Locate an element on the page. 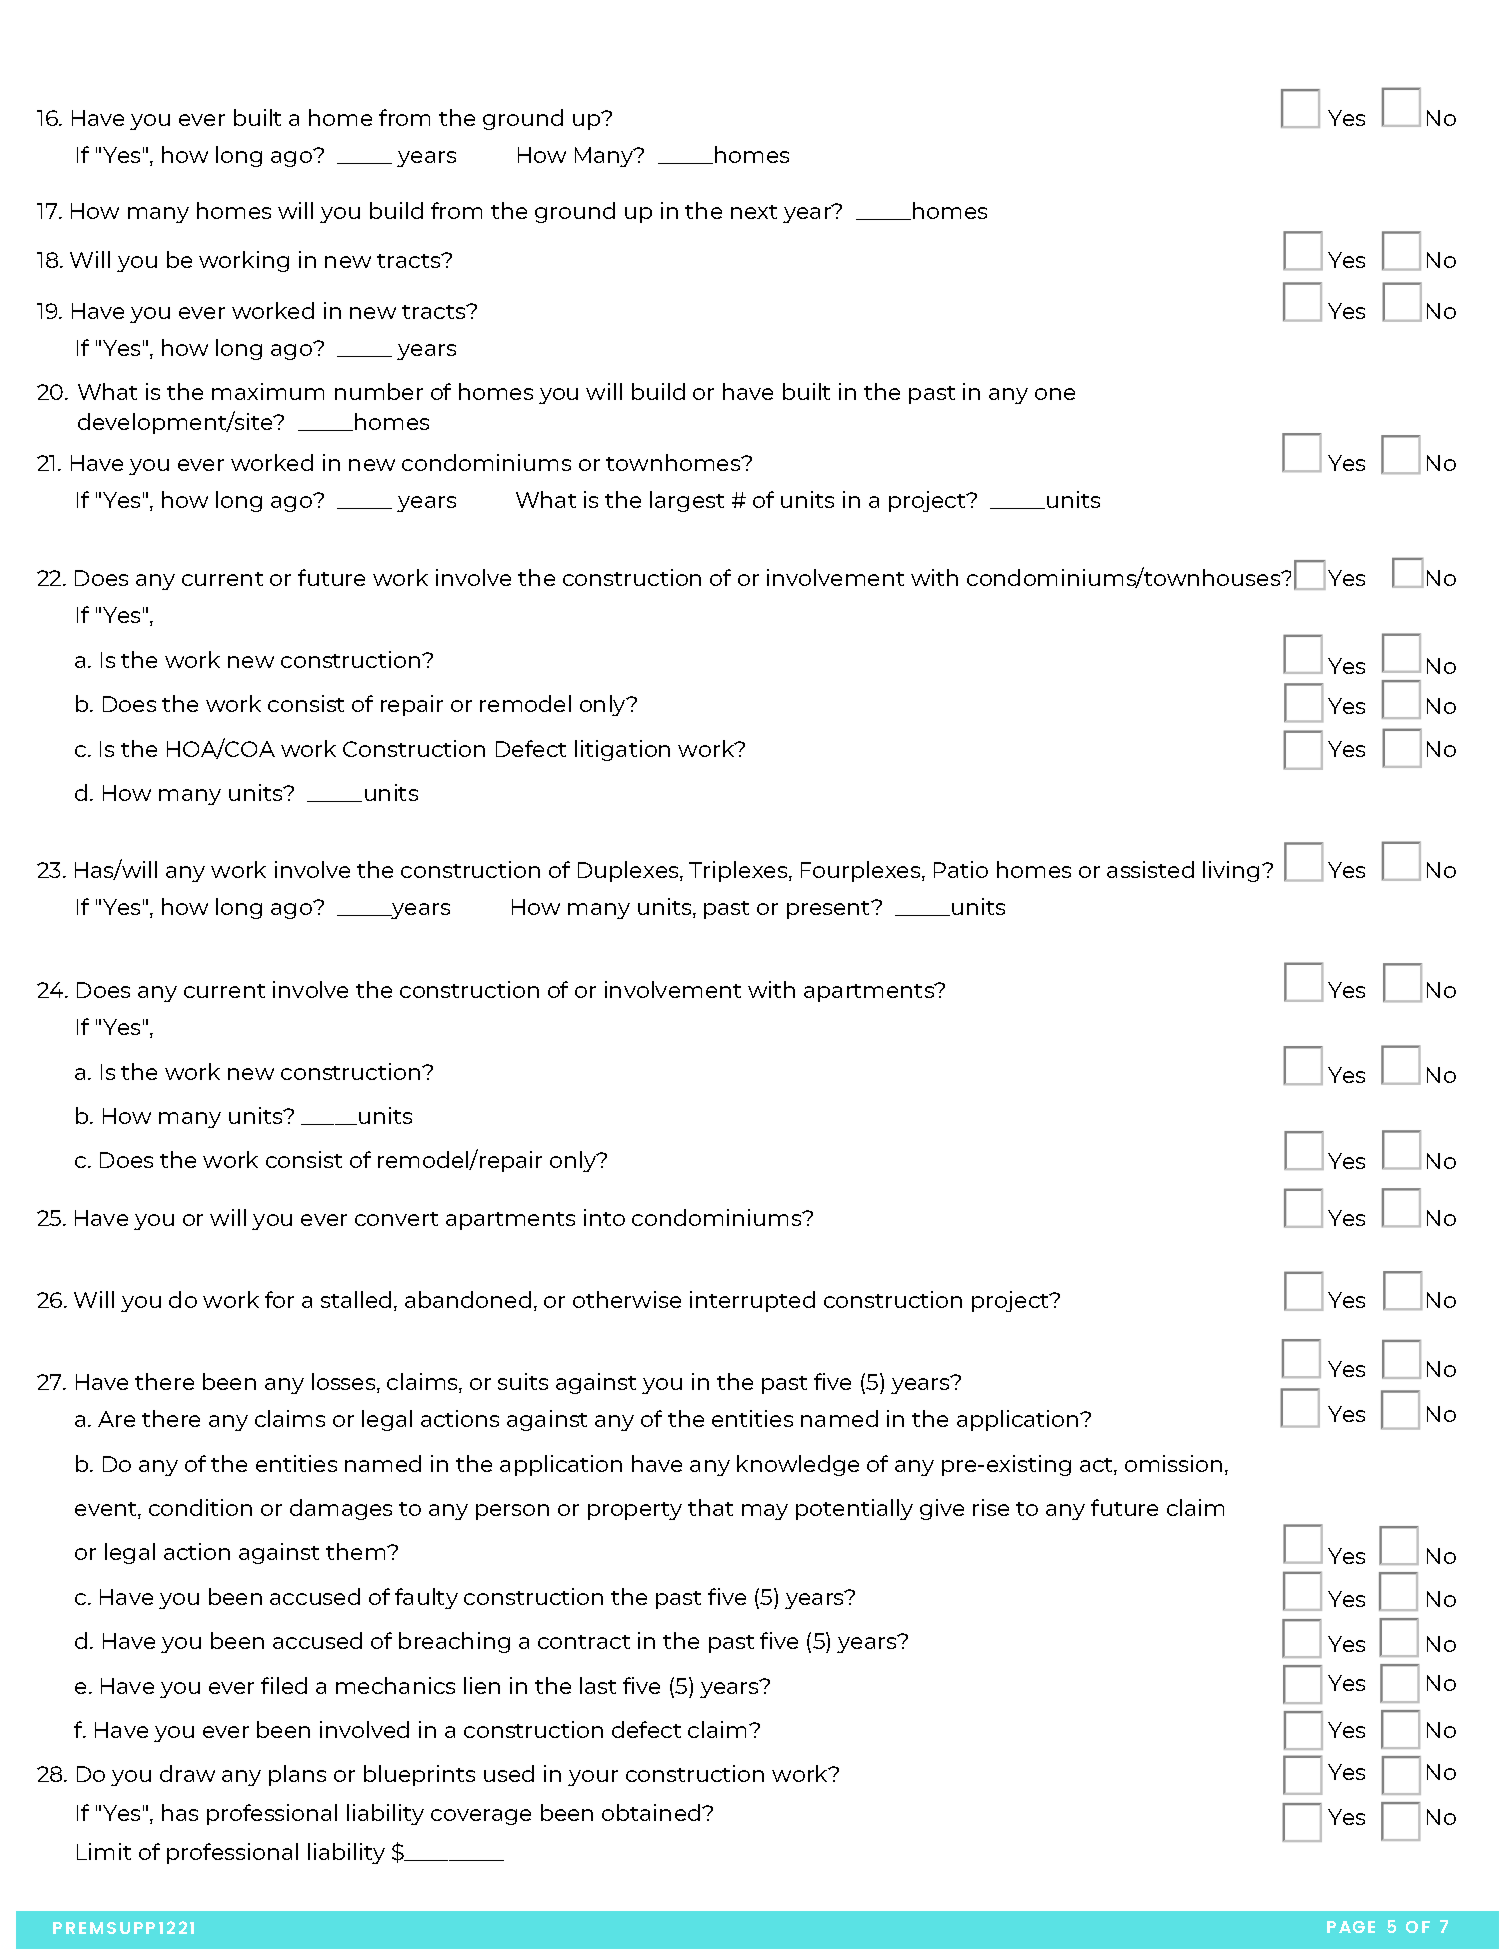 This document has height=1956, width=1511. maximum is located at coordinates (268, 391).
